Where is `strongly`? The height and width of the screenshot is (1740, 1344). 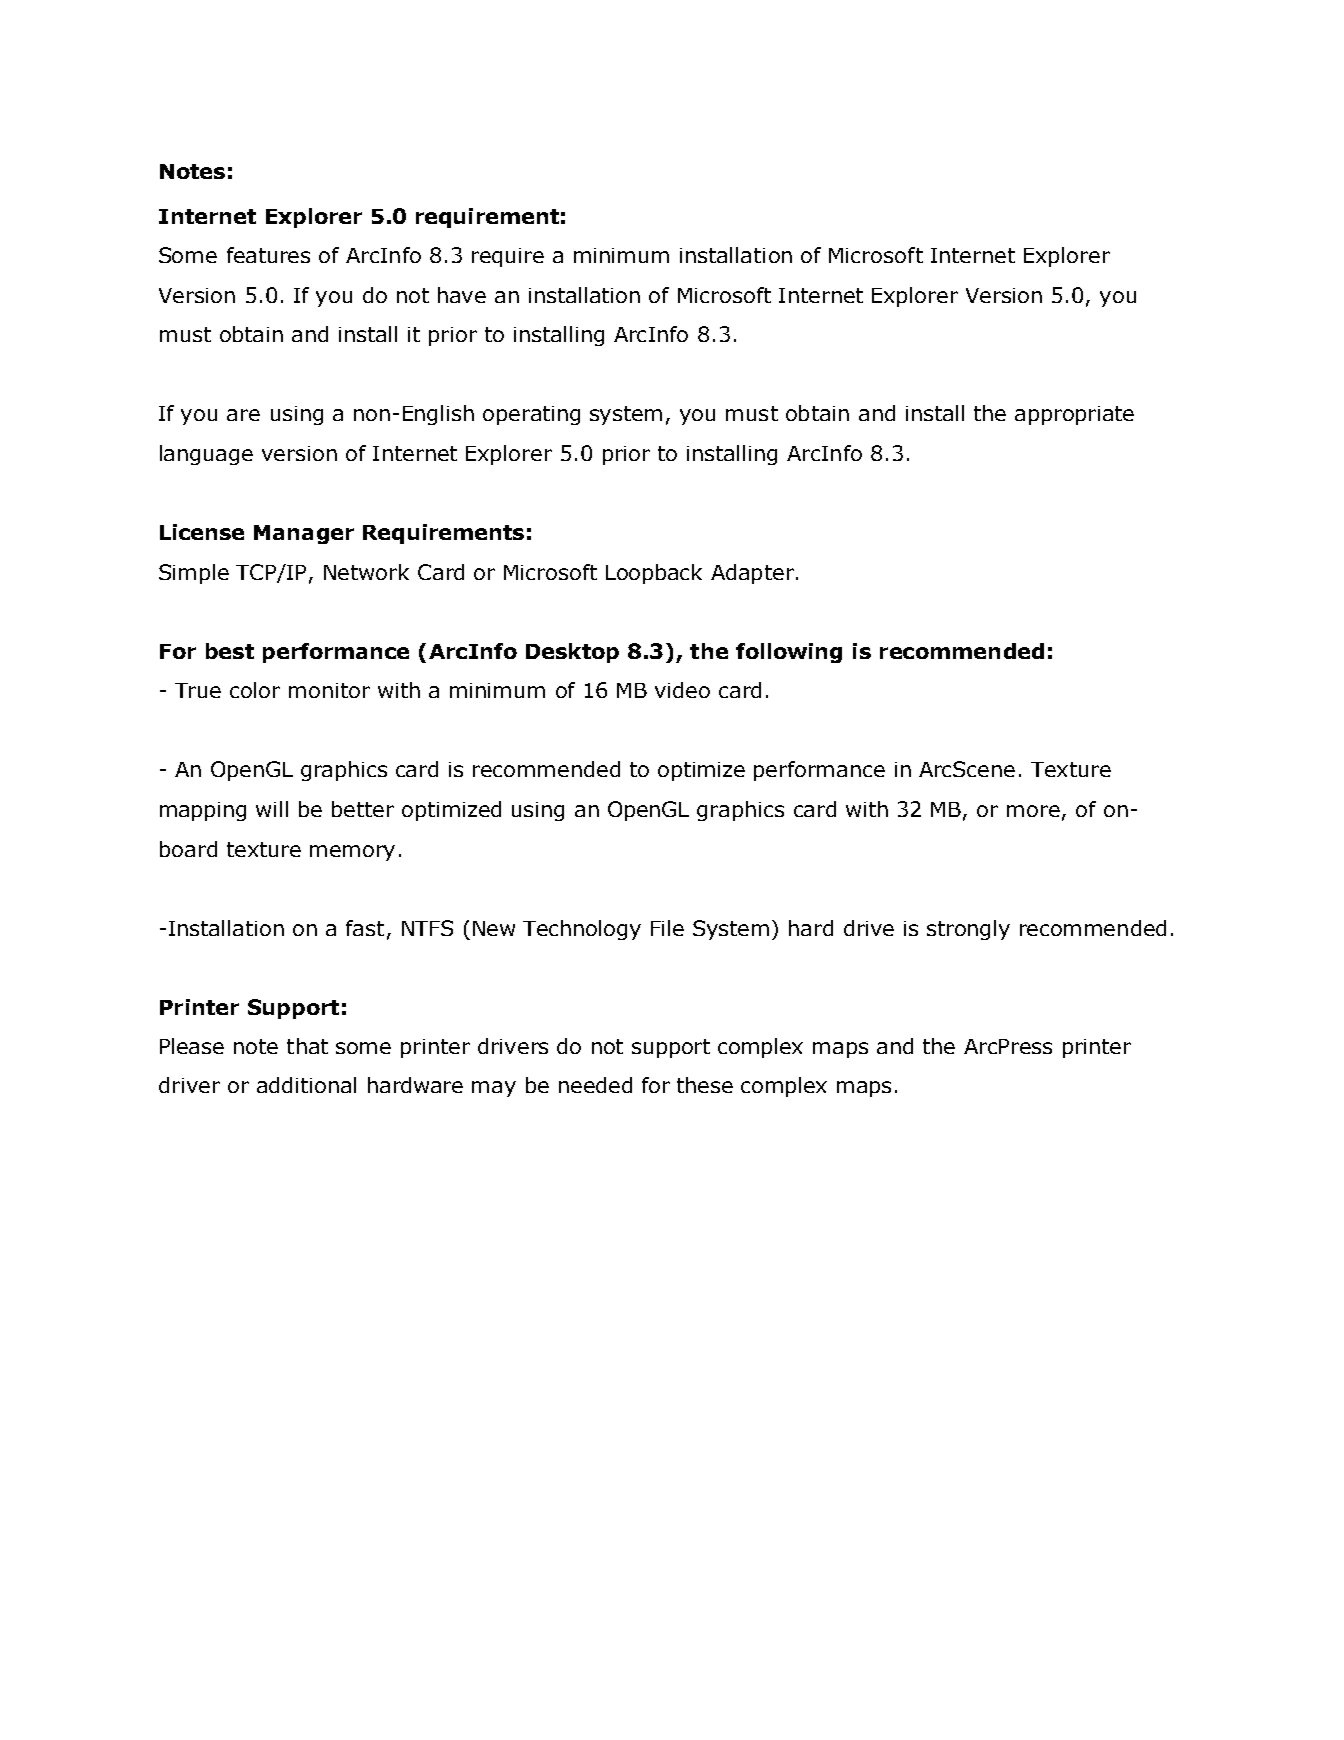
strongly is located at coordinates (968, 930).
